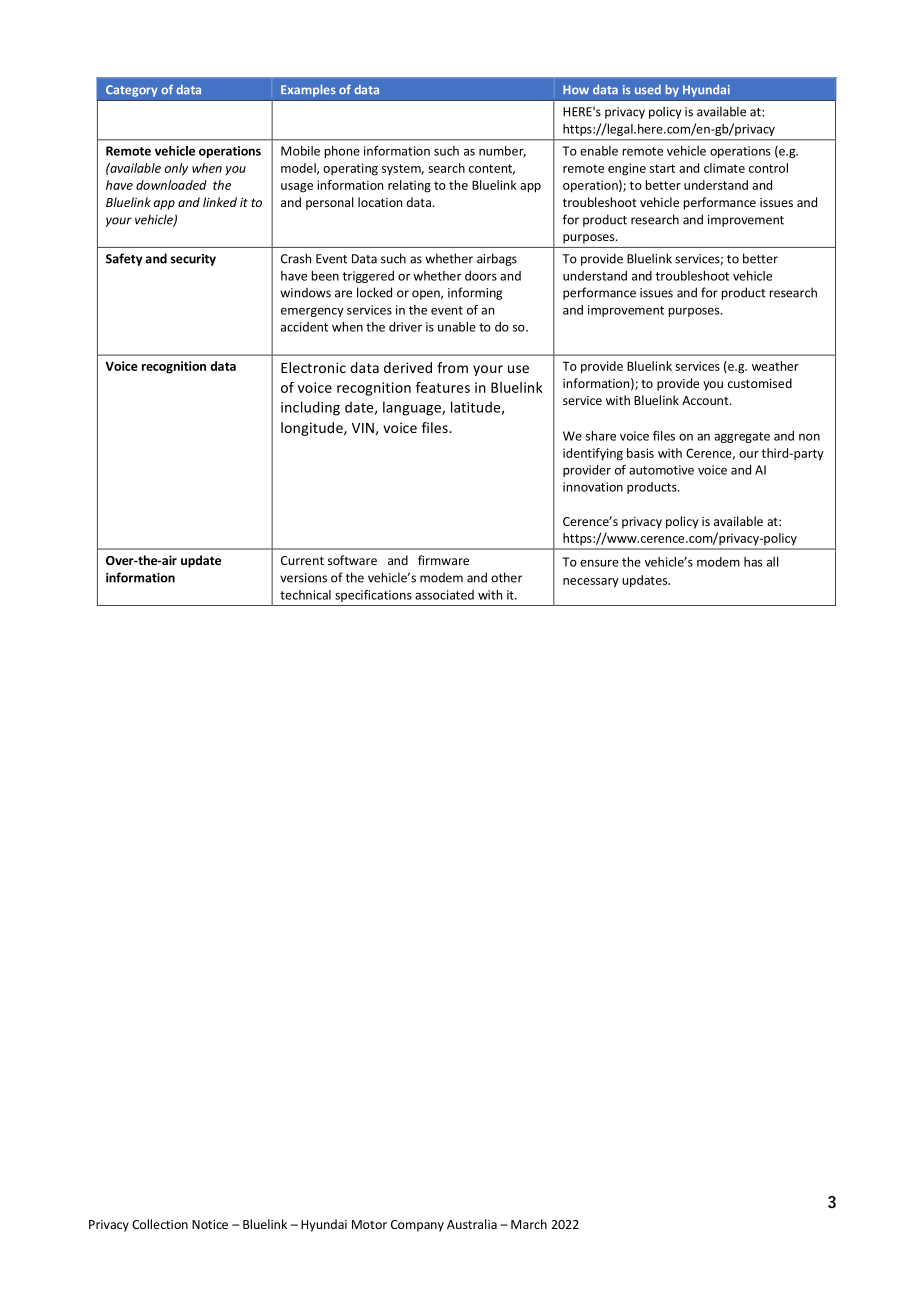 The width and height of the page is (924, 1308). I want to click on only, so click(176, 169).
